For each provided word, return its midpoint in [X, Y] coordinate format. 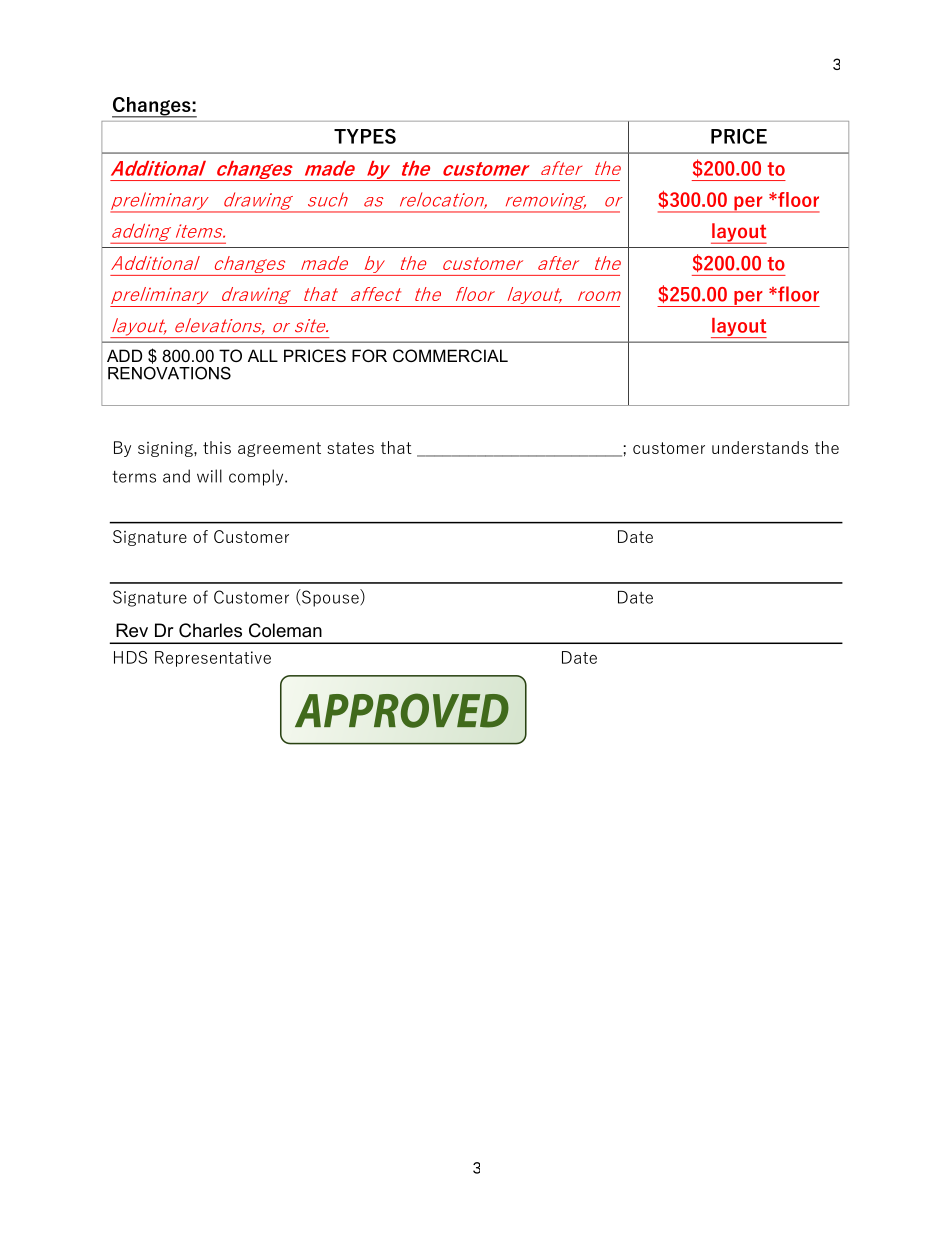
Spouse [330, 598]
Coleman [285, 630]
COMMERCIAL [450, 355]
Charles [210, 630]
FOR [369, 355]
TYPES [365, 136]
